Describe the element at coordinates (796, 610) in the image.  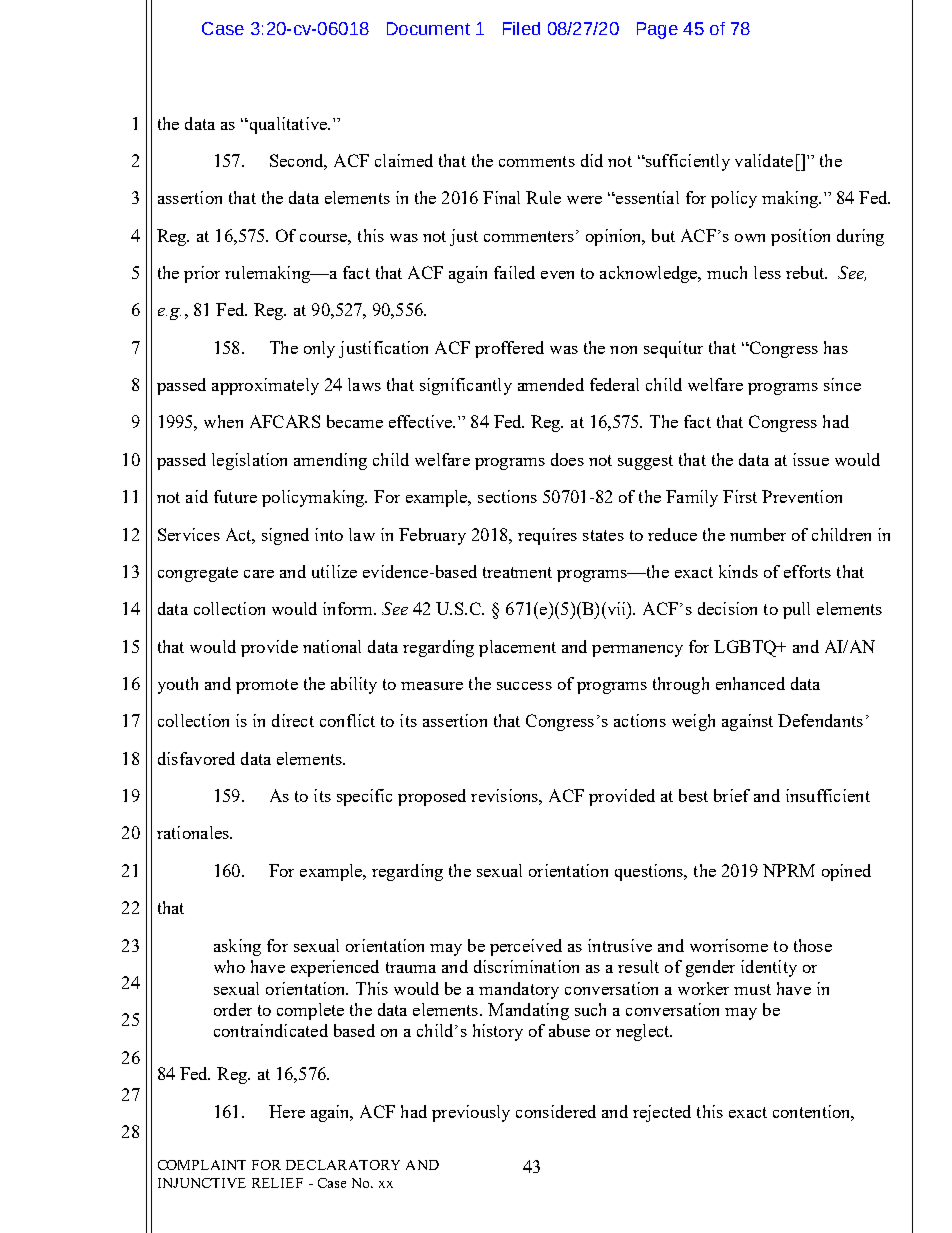
I see `pull` at that location.
